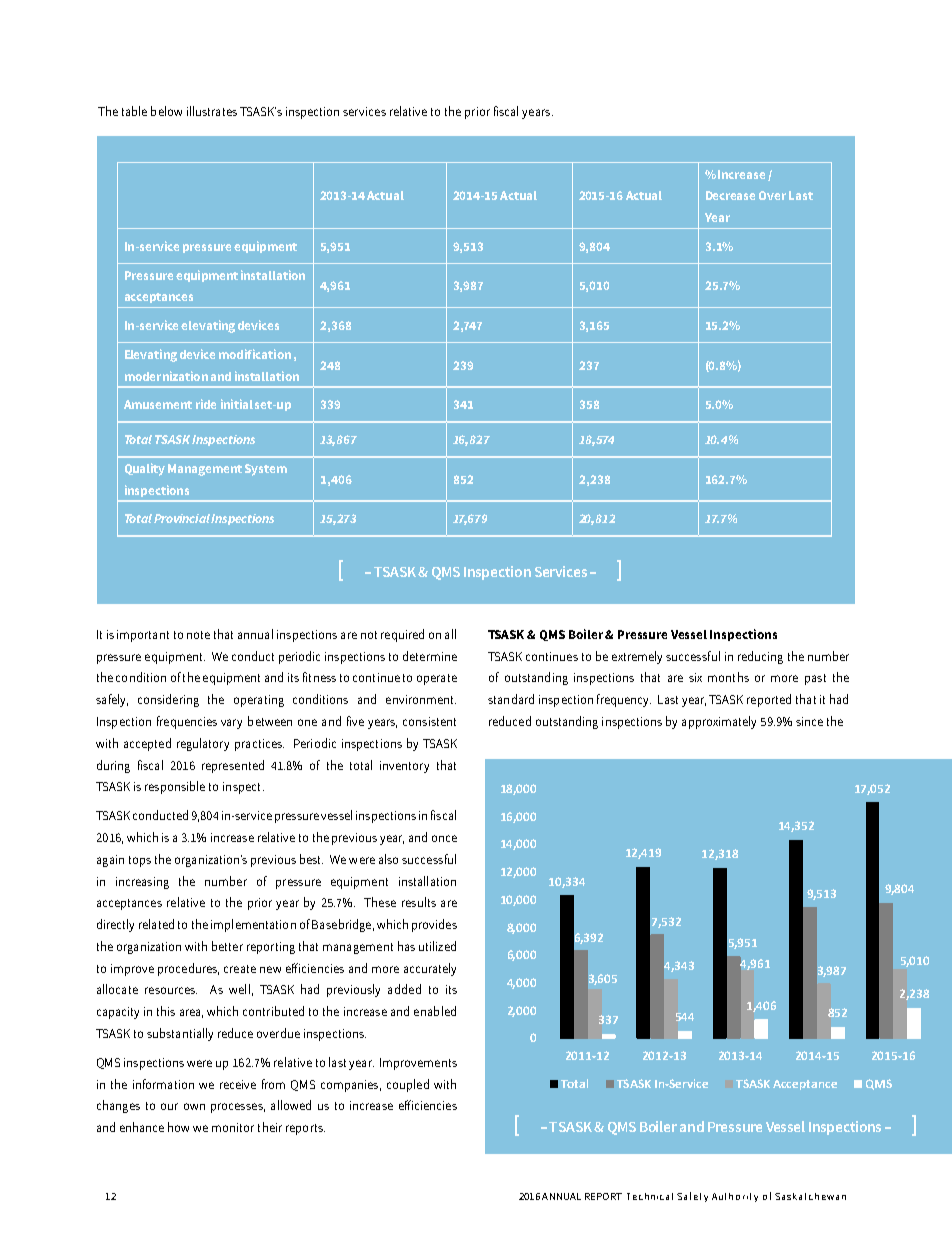 Image resolution: width=952 pixels, height=1233 pixels. What do you see at coordinates (730, 195) in the page?
I see `Decrease` at bounding box center [730, 195].
